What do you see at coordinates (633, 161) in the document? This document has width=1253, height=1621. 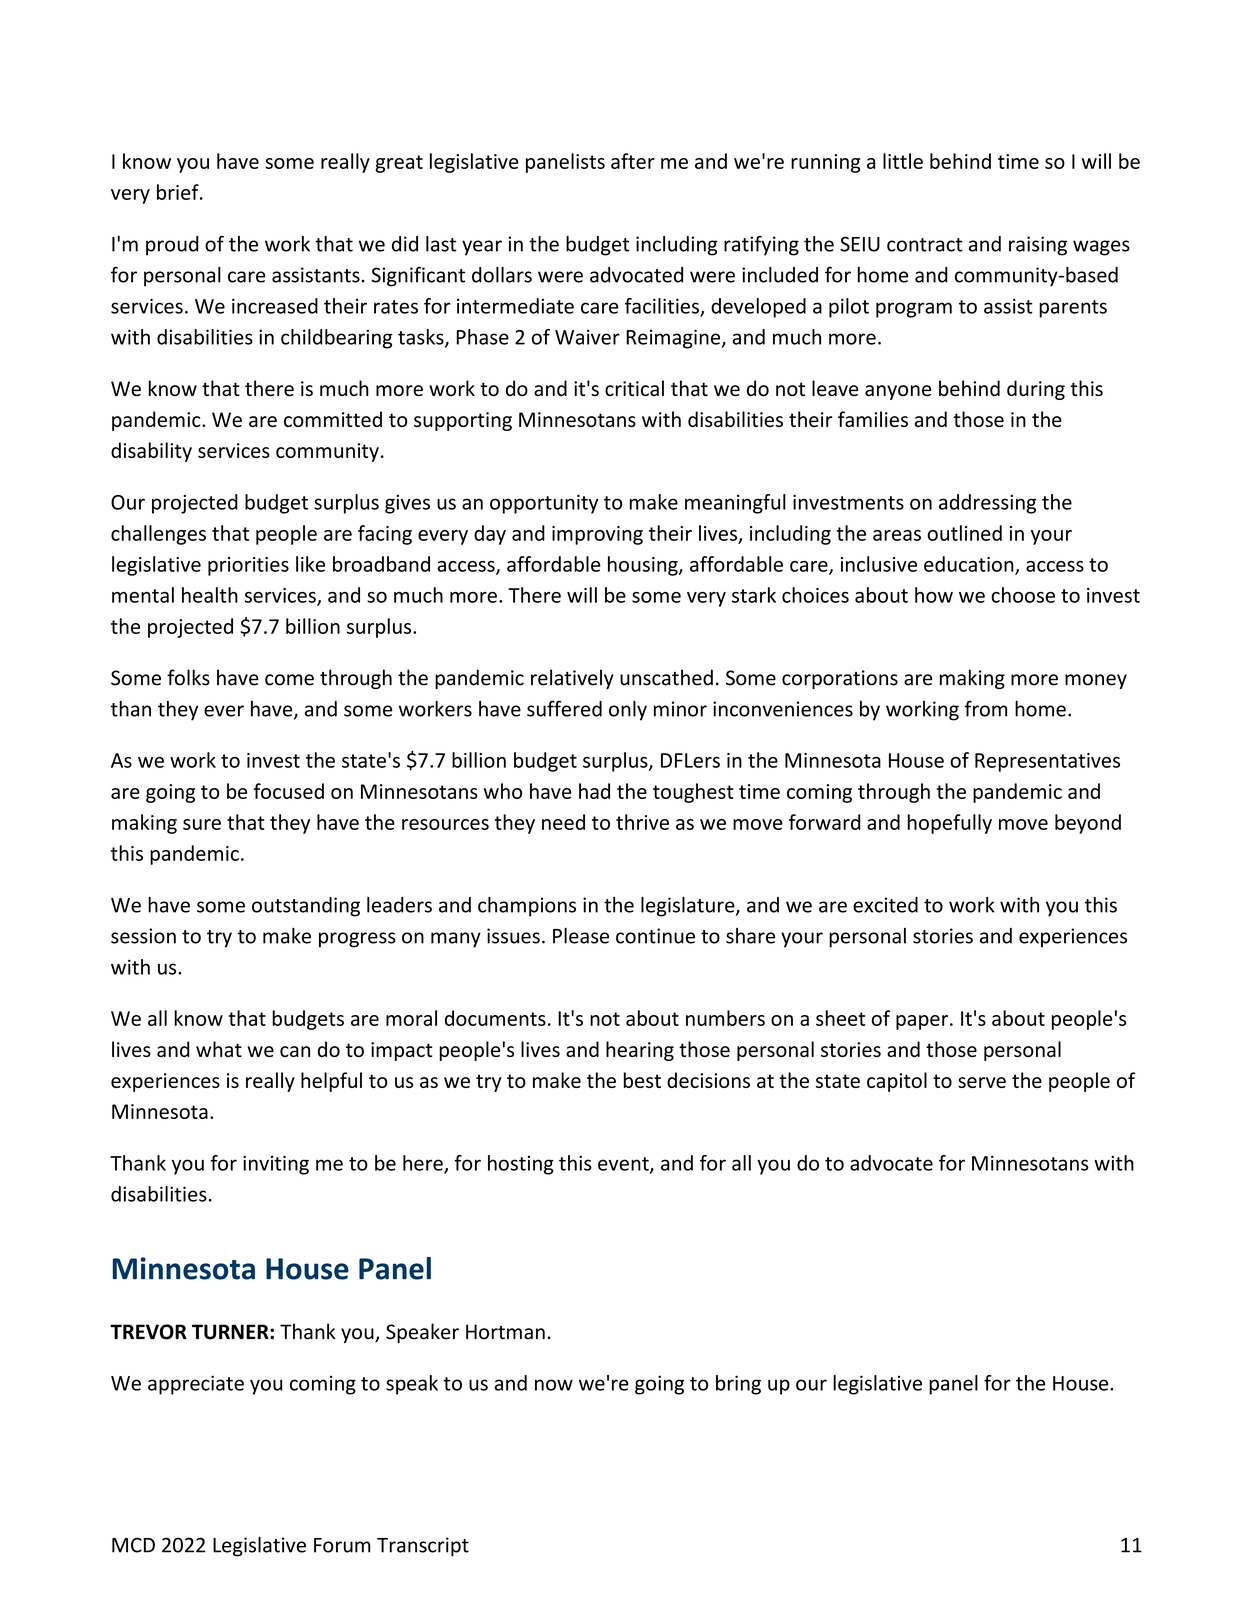 I see `after` at bounding box center [633, 161].
